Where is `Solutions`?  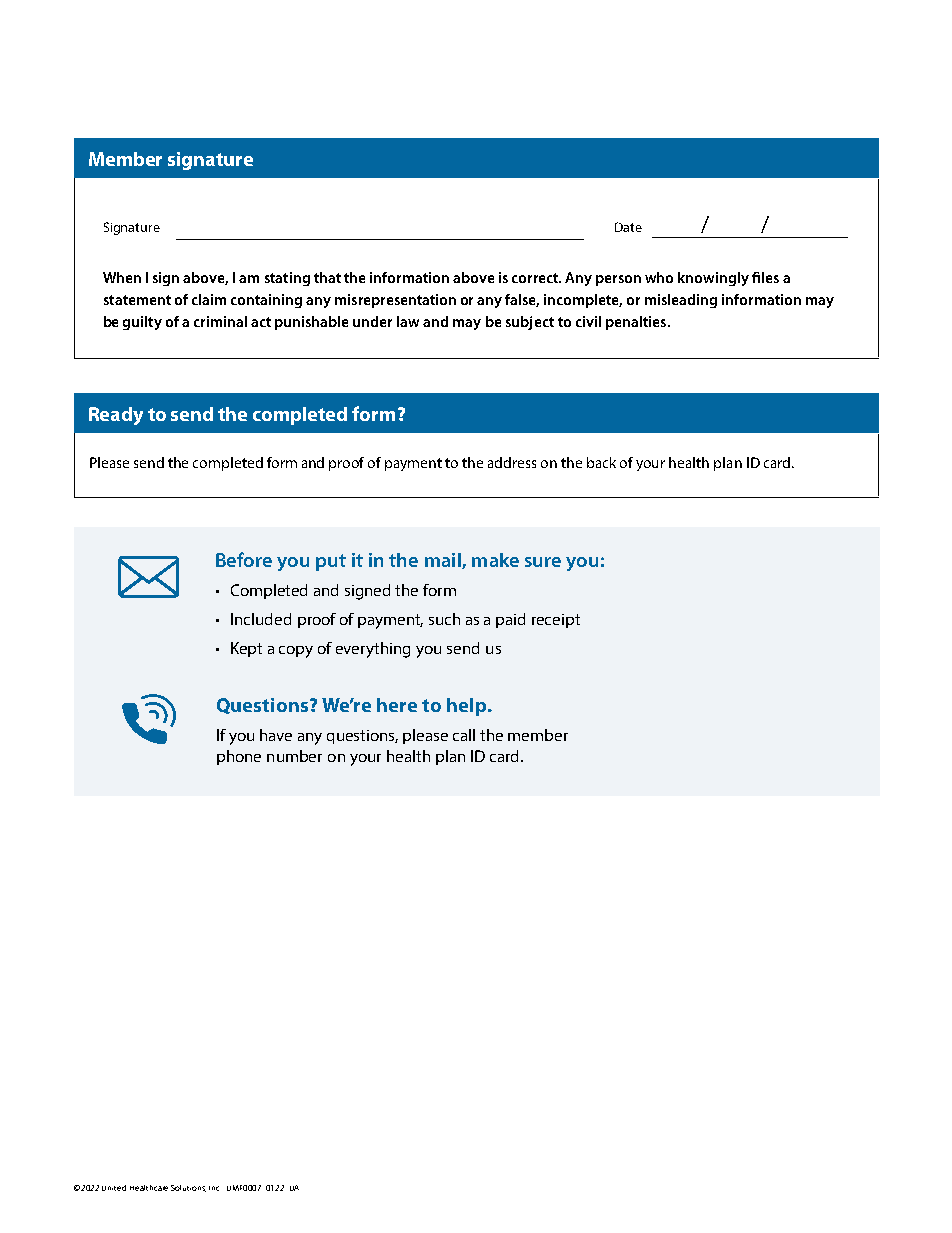 Solutions is located at coordinates (188, 1188).
